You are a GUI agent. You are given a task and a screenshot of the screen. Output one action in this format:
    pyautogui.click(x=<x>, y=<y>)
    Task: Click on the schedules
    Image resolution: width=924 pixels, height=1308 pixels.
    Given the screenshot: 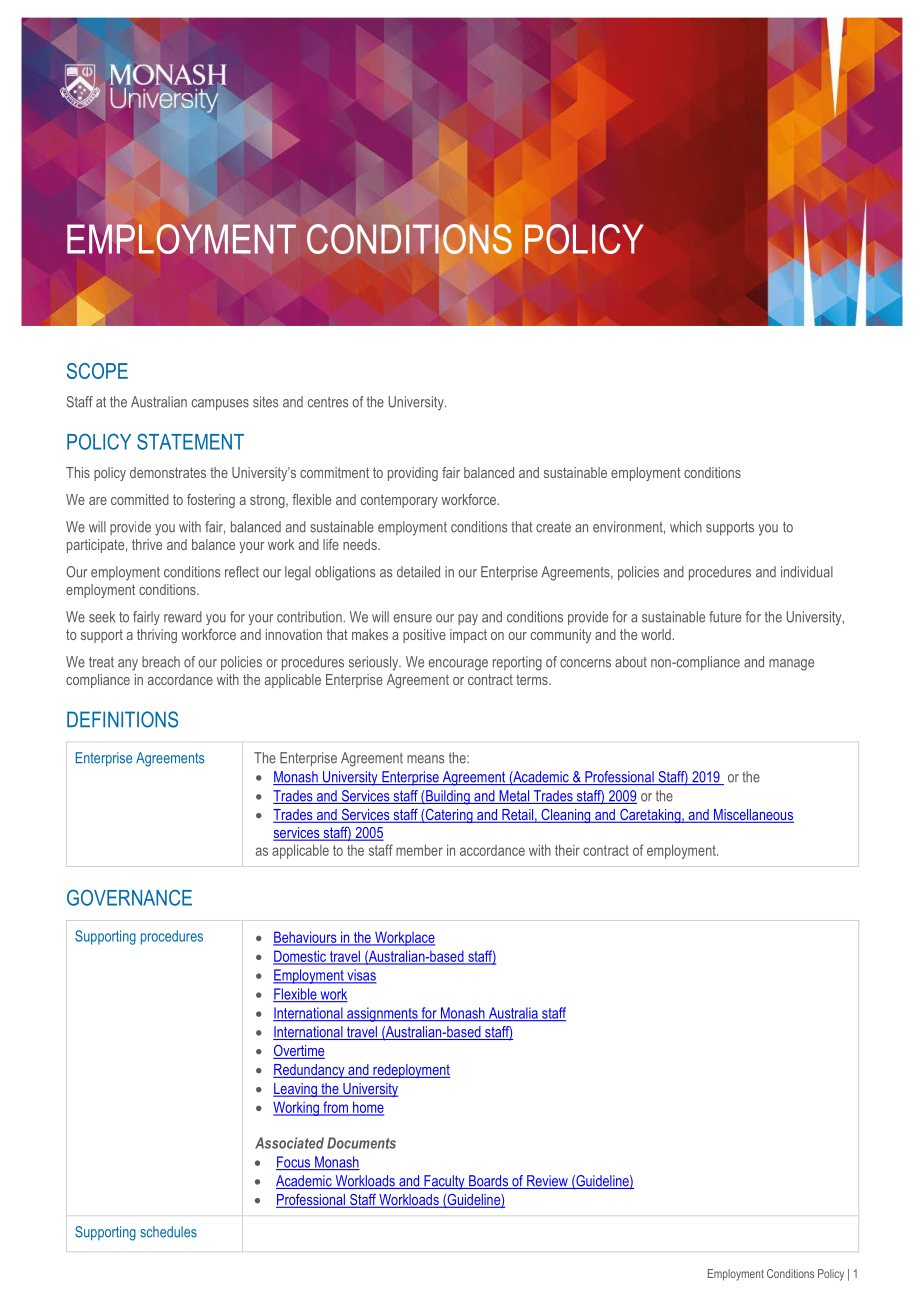 What is the action you would take?
    pyautogui.click(x=168, y=1232)
